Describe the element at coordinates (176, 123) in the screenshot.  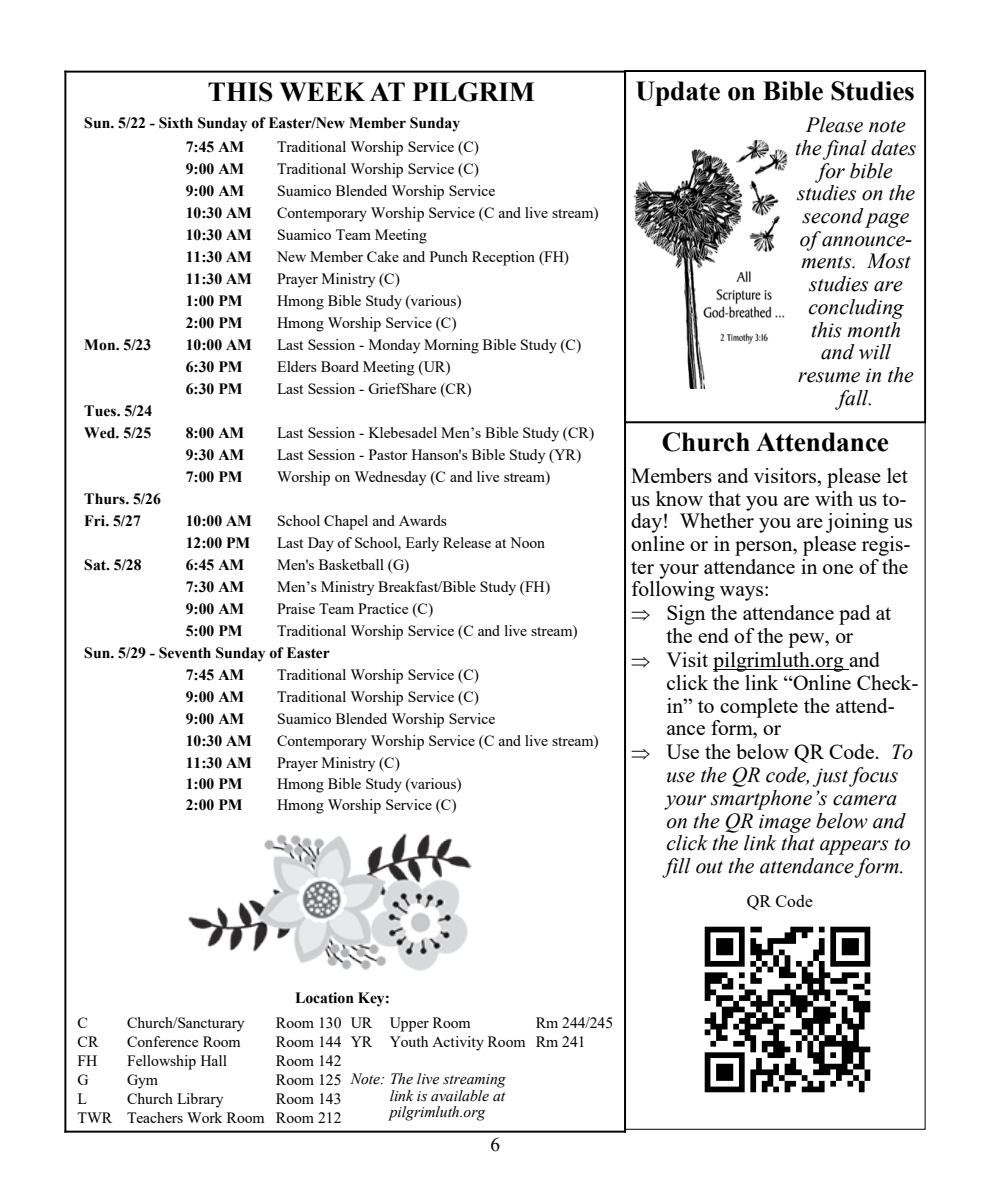
I see `Sixth` at that location.
